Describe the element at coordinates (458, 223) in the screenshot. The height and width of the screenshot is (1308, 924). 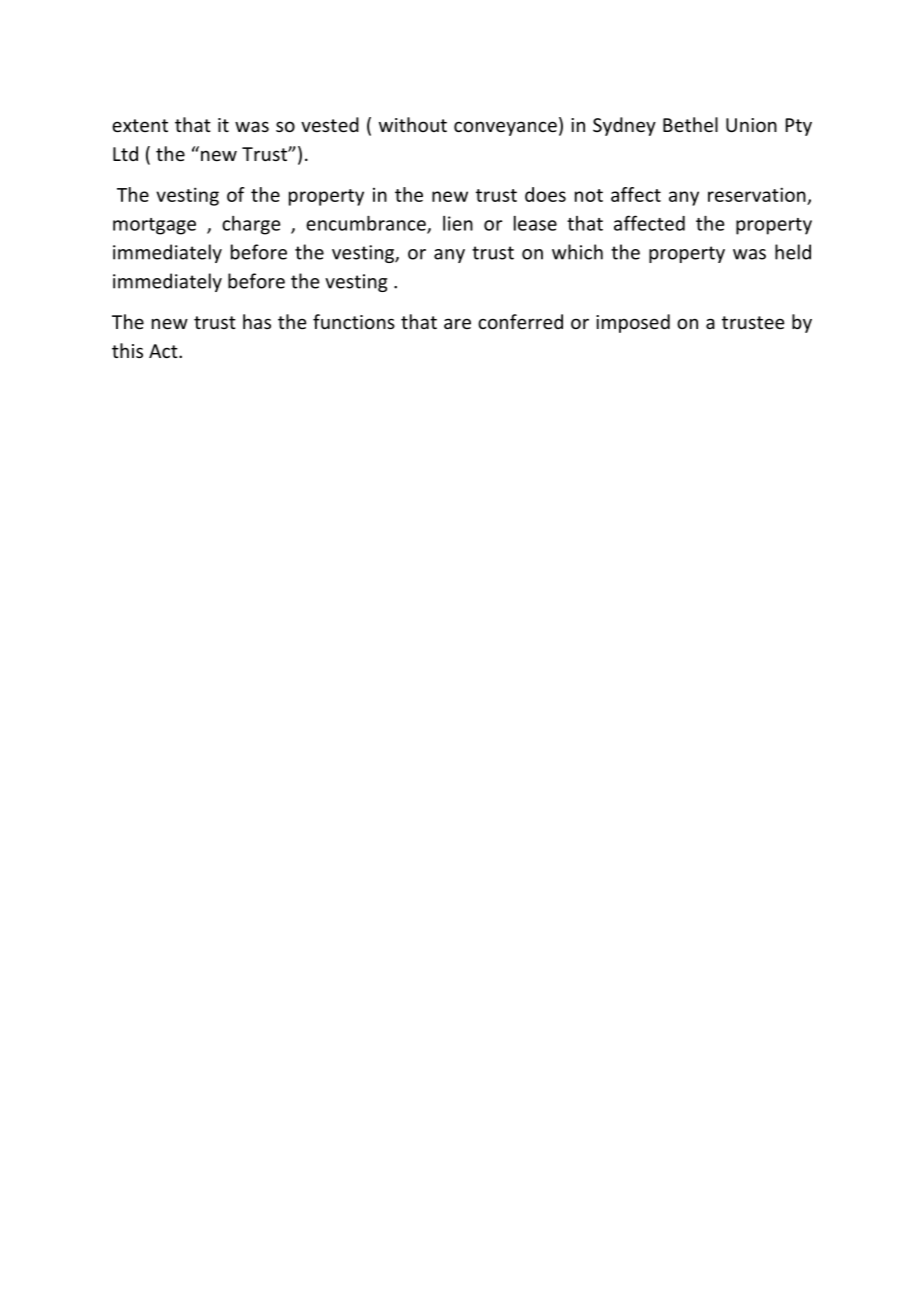
I see `lien` at that location.
